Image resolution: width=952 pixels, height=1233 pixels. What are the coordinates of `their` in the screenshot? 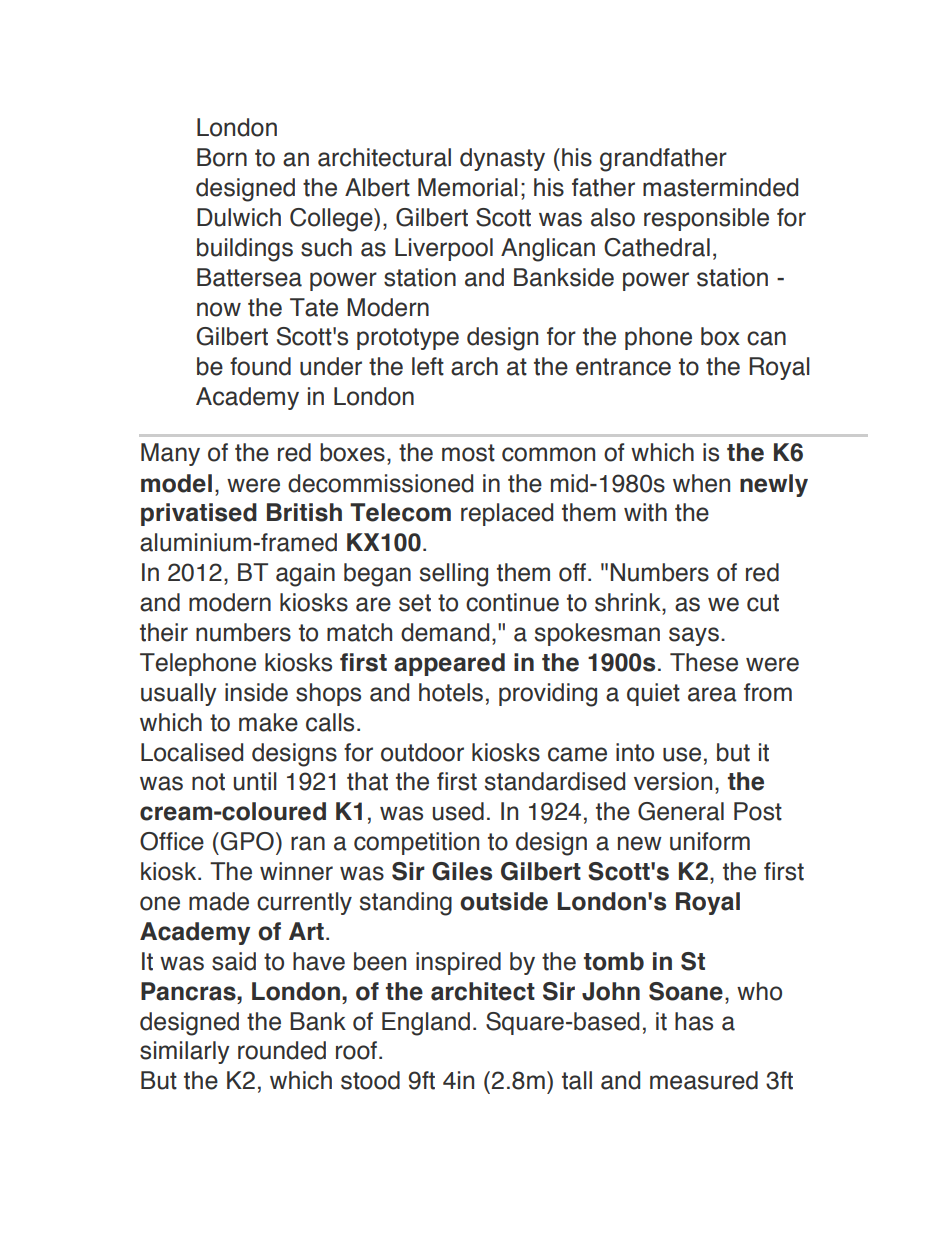 It's located at (164, 632).
